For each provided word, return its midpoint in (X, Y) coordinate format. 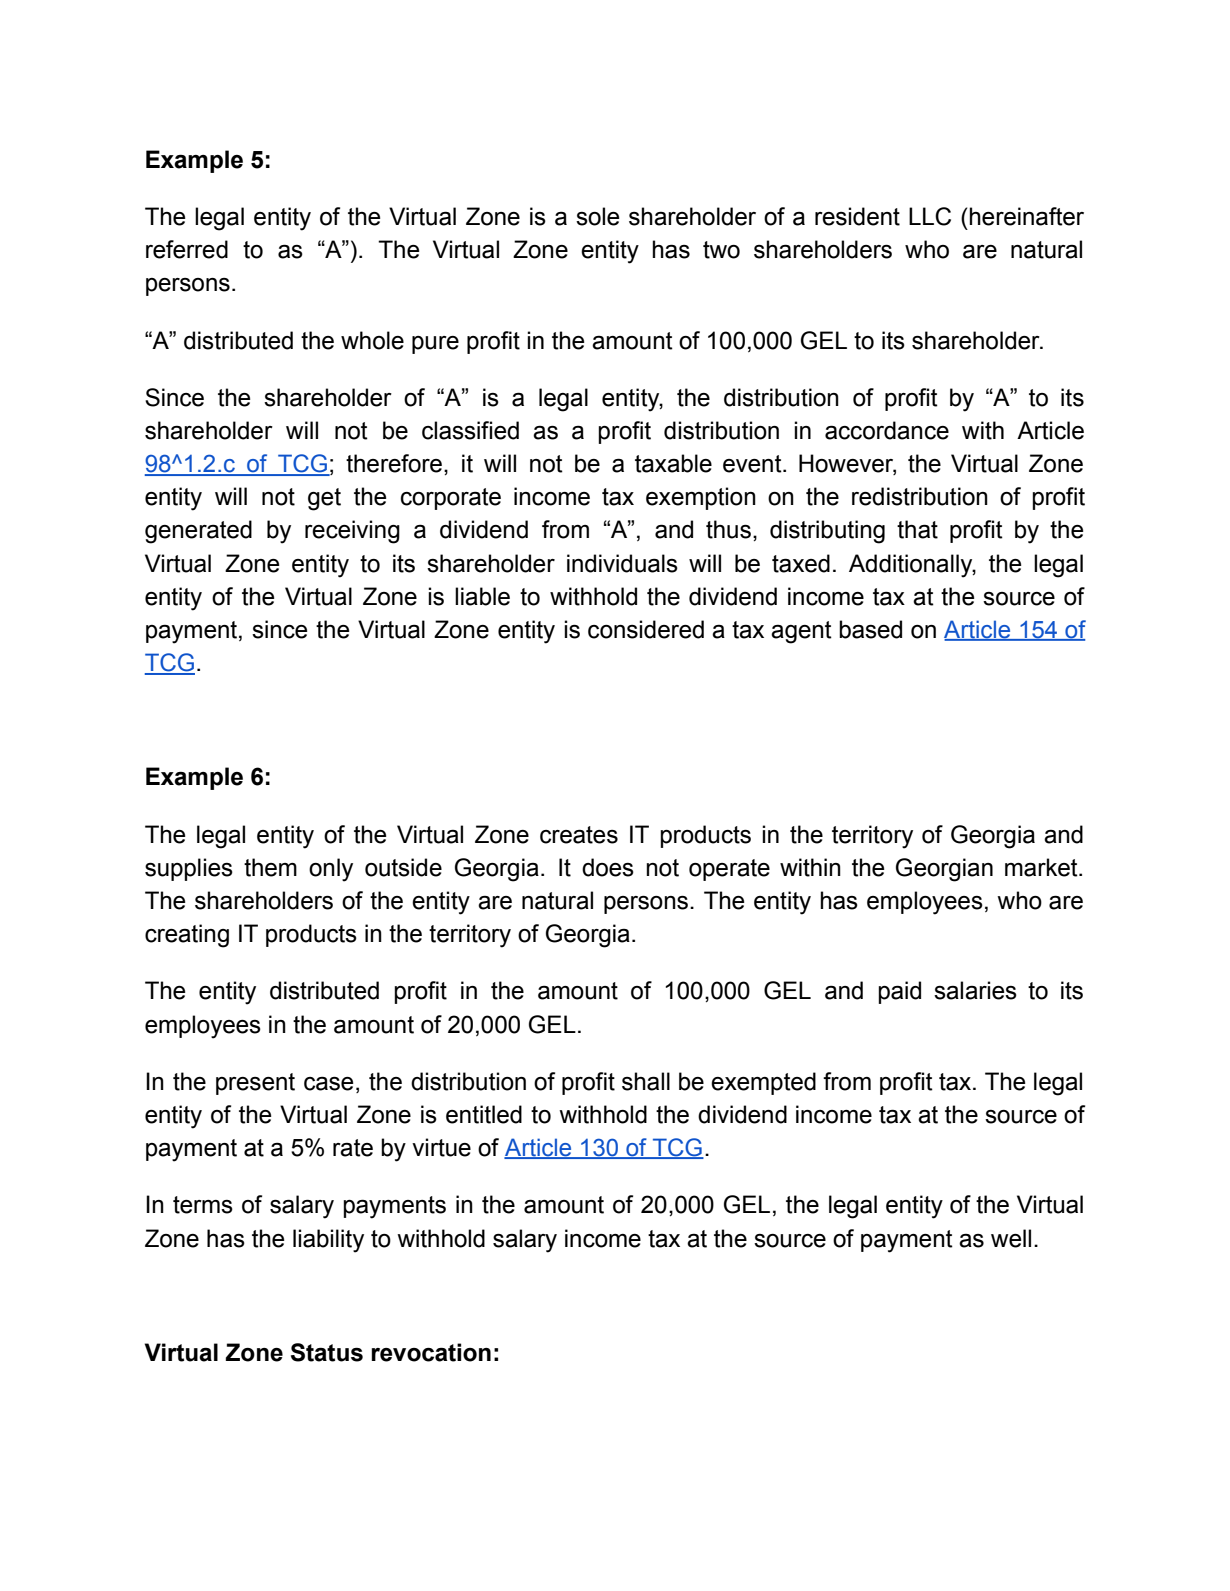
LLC (930, 216)
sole (597, 216)
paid (899, 992)
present (255, 1084)
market (1042, 867)
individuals (622, 563)
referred (187, 249)
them (270, 867)
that (917, 529)
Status (327, 1352)
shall (646, 1081)
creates (579, 835)
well (1011, 1238)
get (324, 499)
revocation (431, 1352)
